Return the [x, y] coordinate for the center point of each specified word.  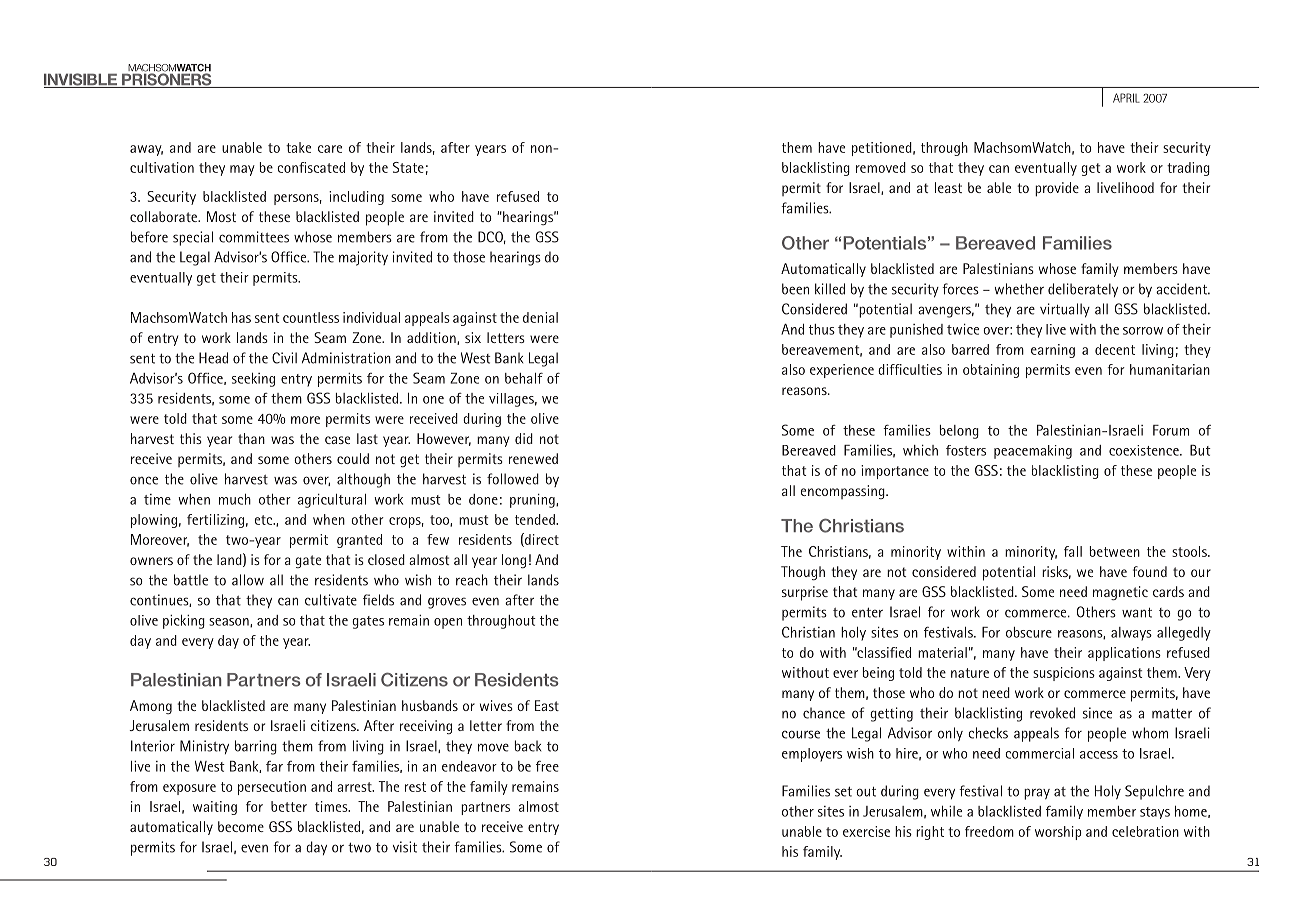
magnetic [1120, 593]
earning [1053, 351]
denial [540, 317]
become [241, 826]
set [843, 791]
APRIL [1126, 98]
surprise [805, 593]
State [408, 167]
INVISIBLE [81, 80]
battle [191, 580]
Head [213, 358]
